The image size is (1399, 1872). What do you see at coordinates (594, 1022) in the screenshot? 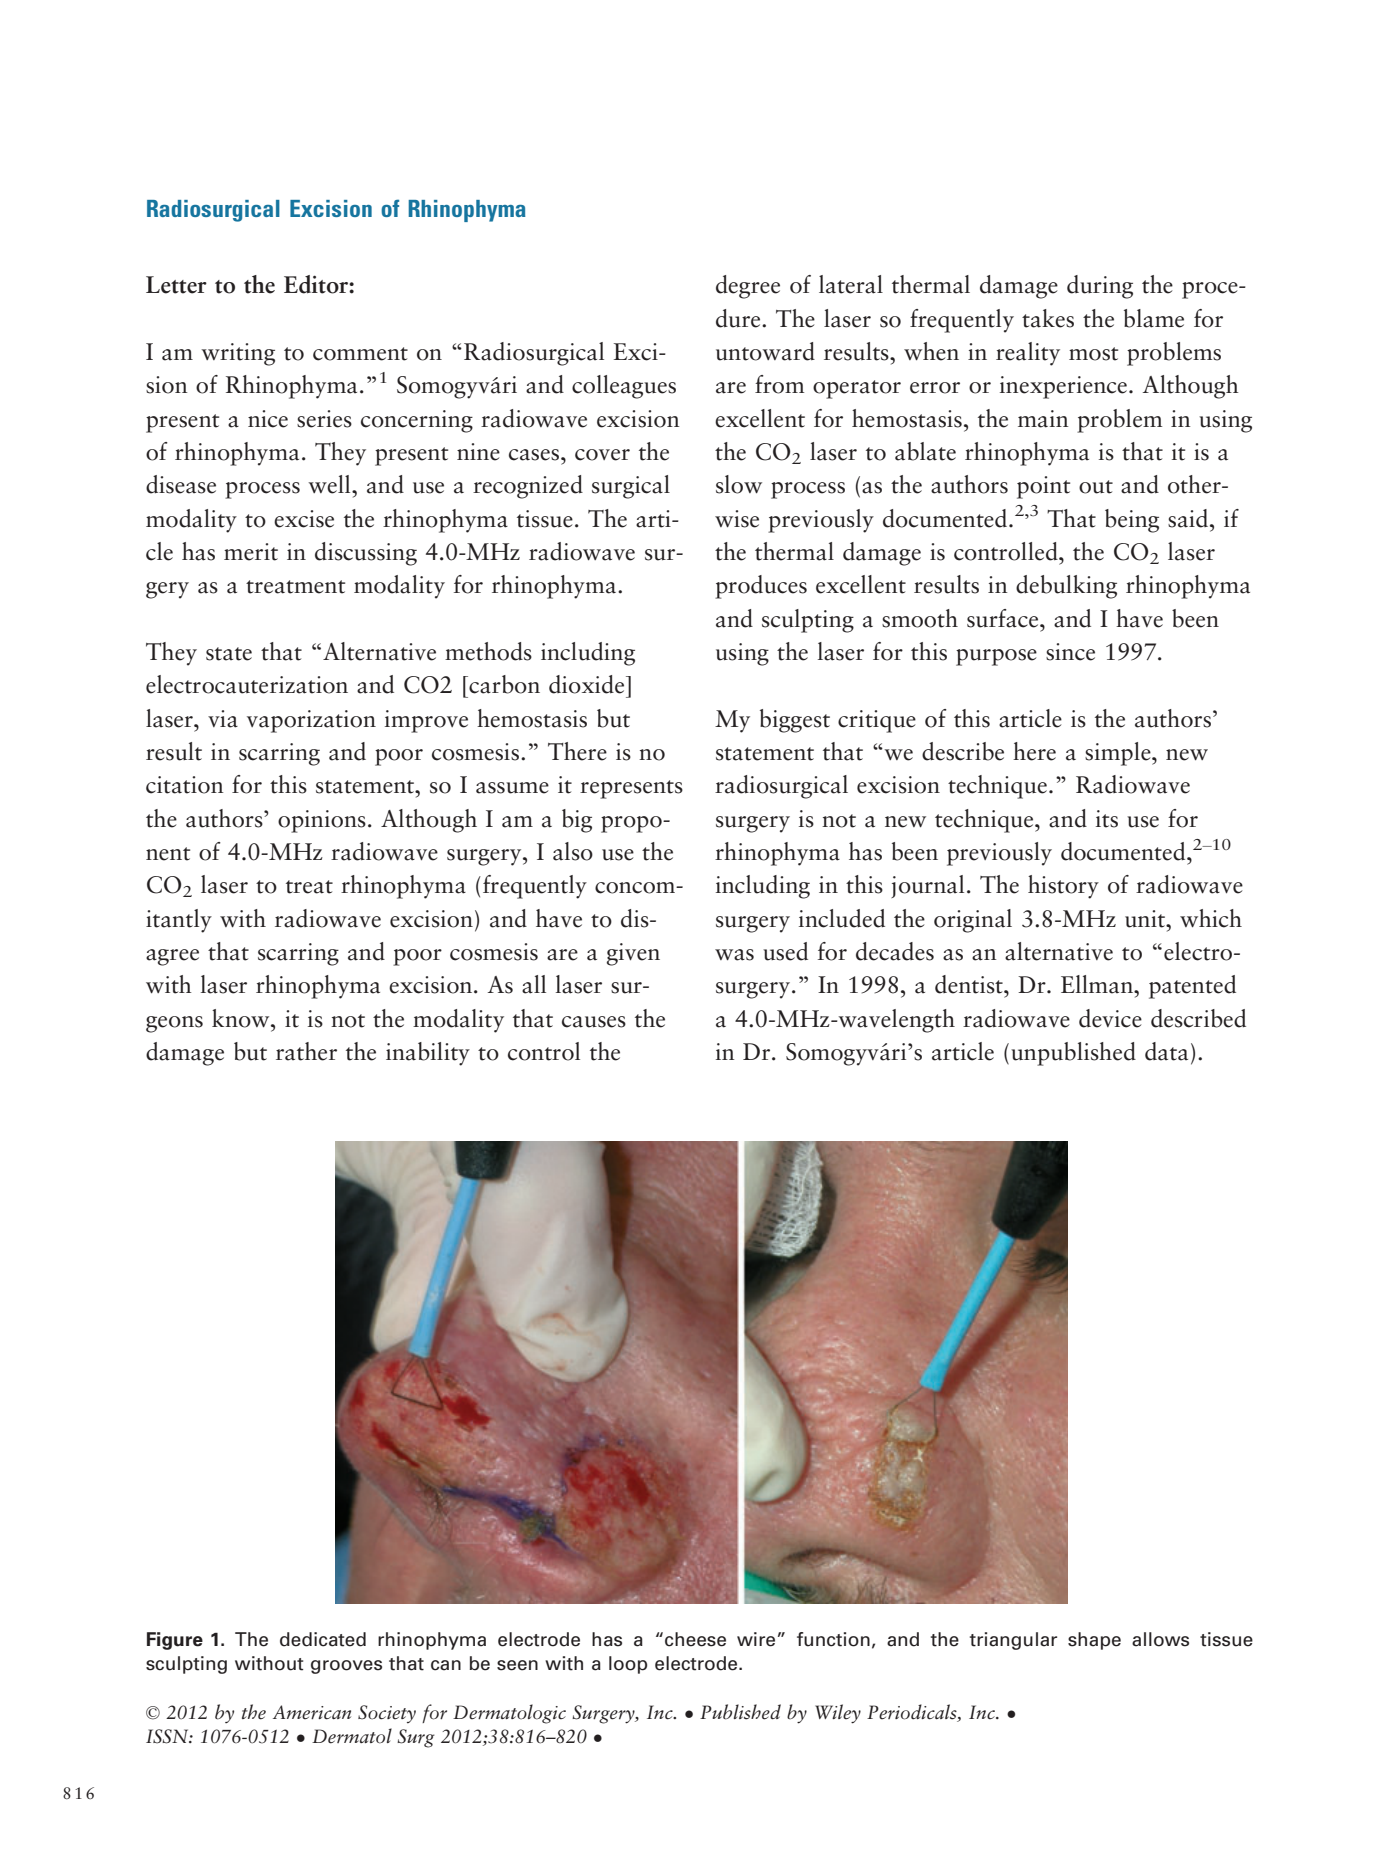
I see `causes` at bounding box center [594, 1022].
